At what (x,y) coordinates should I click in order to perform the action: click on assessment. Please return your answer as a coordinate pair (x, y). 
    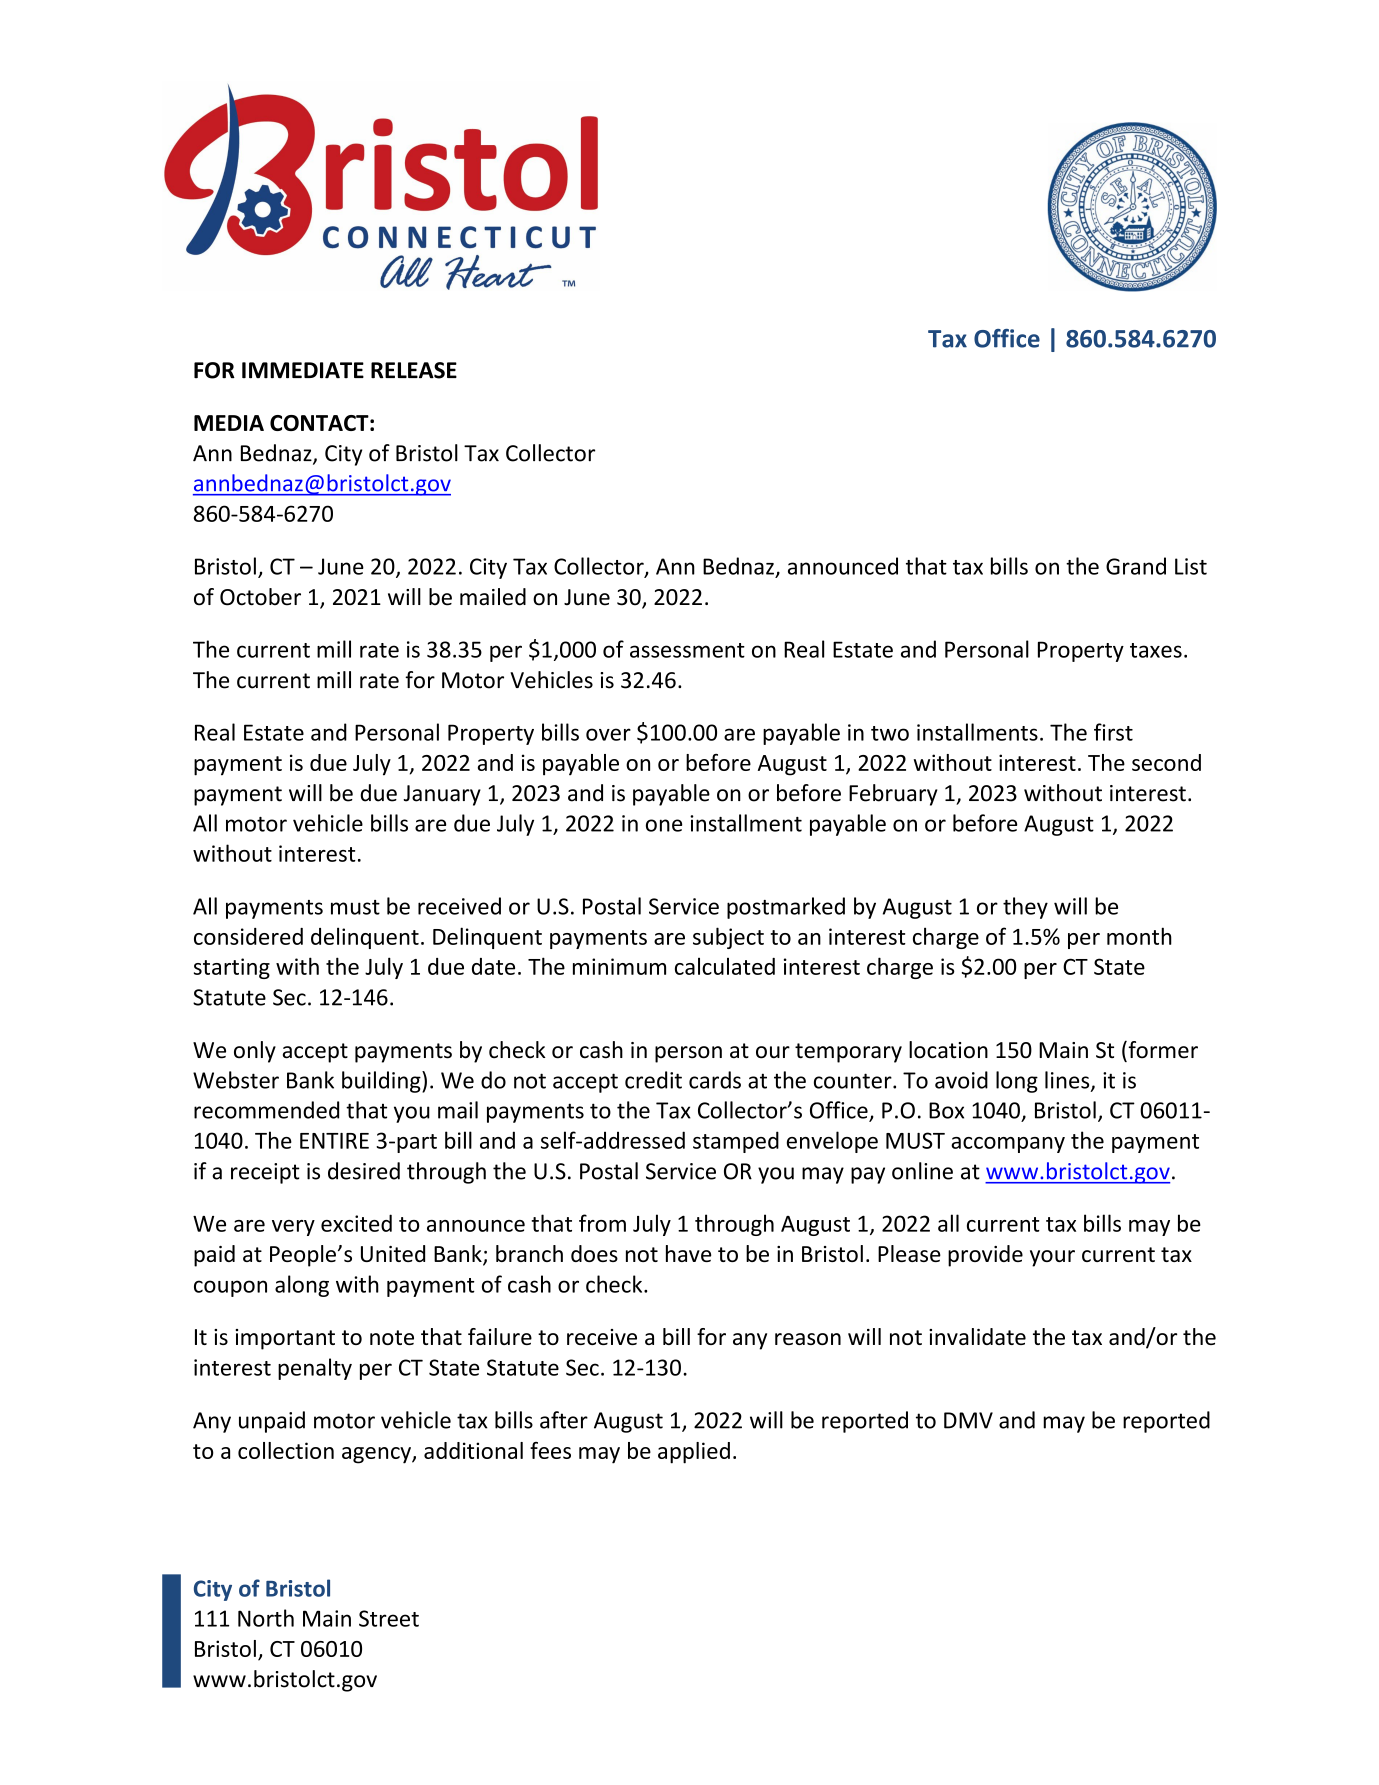
    Looking at the image, I should click on (687, 650).
